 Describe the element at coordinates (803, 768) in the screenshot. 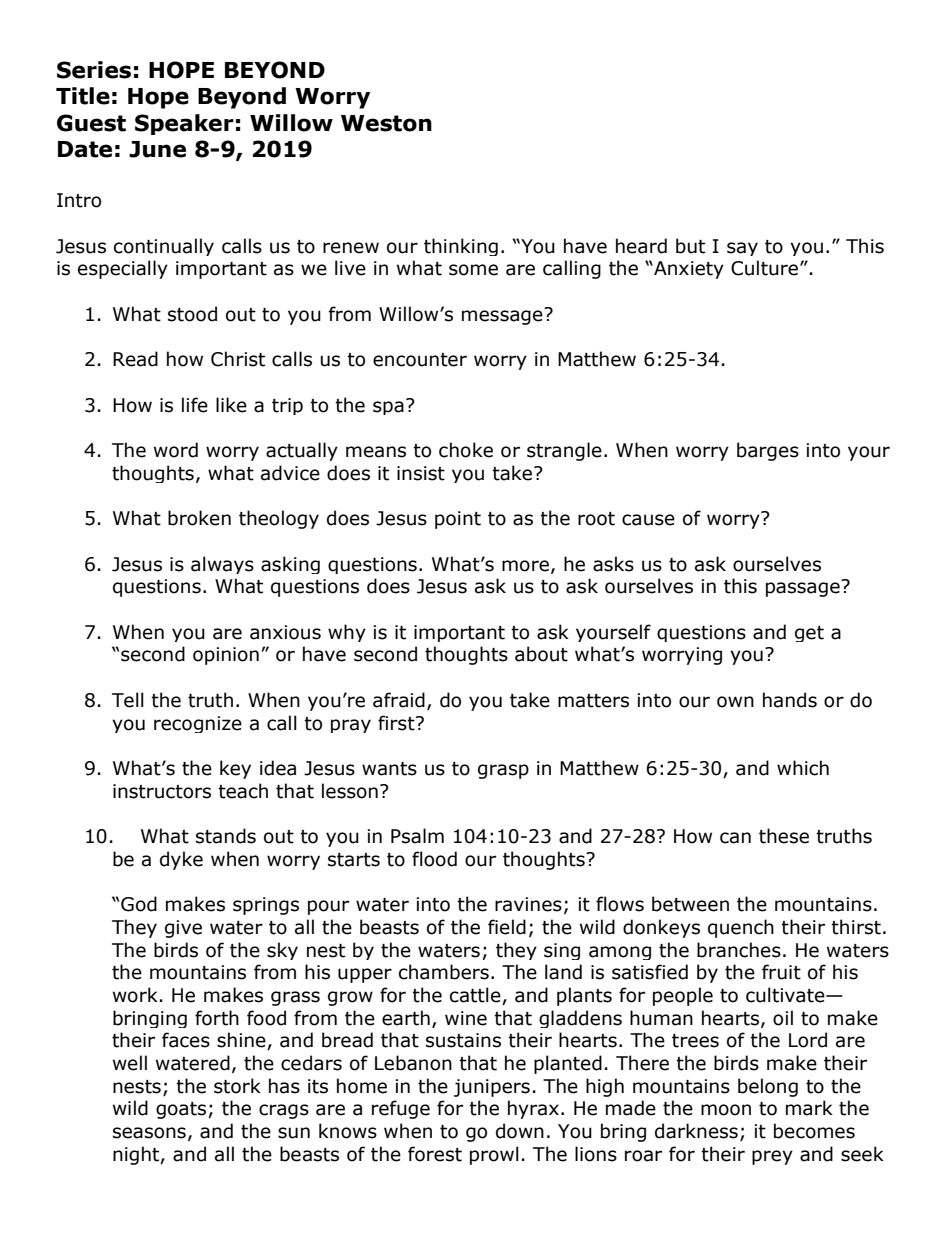

I see `which` at that location.
